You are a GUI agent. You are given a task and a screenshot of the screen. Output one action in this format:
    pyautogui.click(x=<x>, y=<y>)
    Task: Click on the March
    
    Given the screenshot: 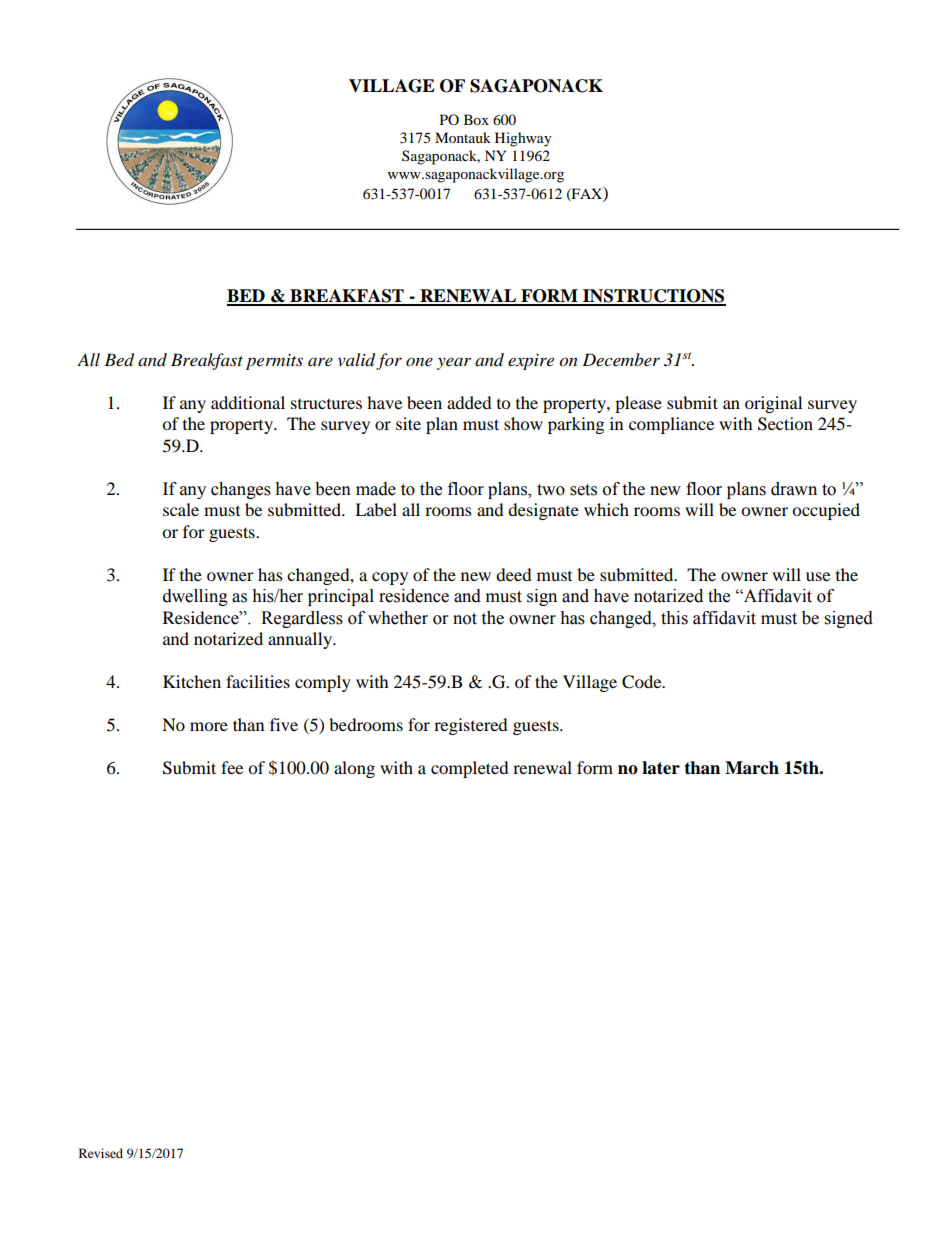 What is the action you would take?
    pyautogui.click(x=752, y=768)
